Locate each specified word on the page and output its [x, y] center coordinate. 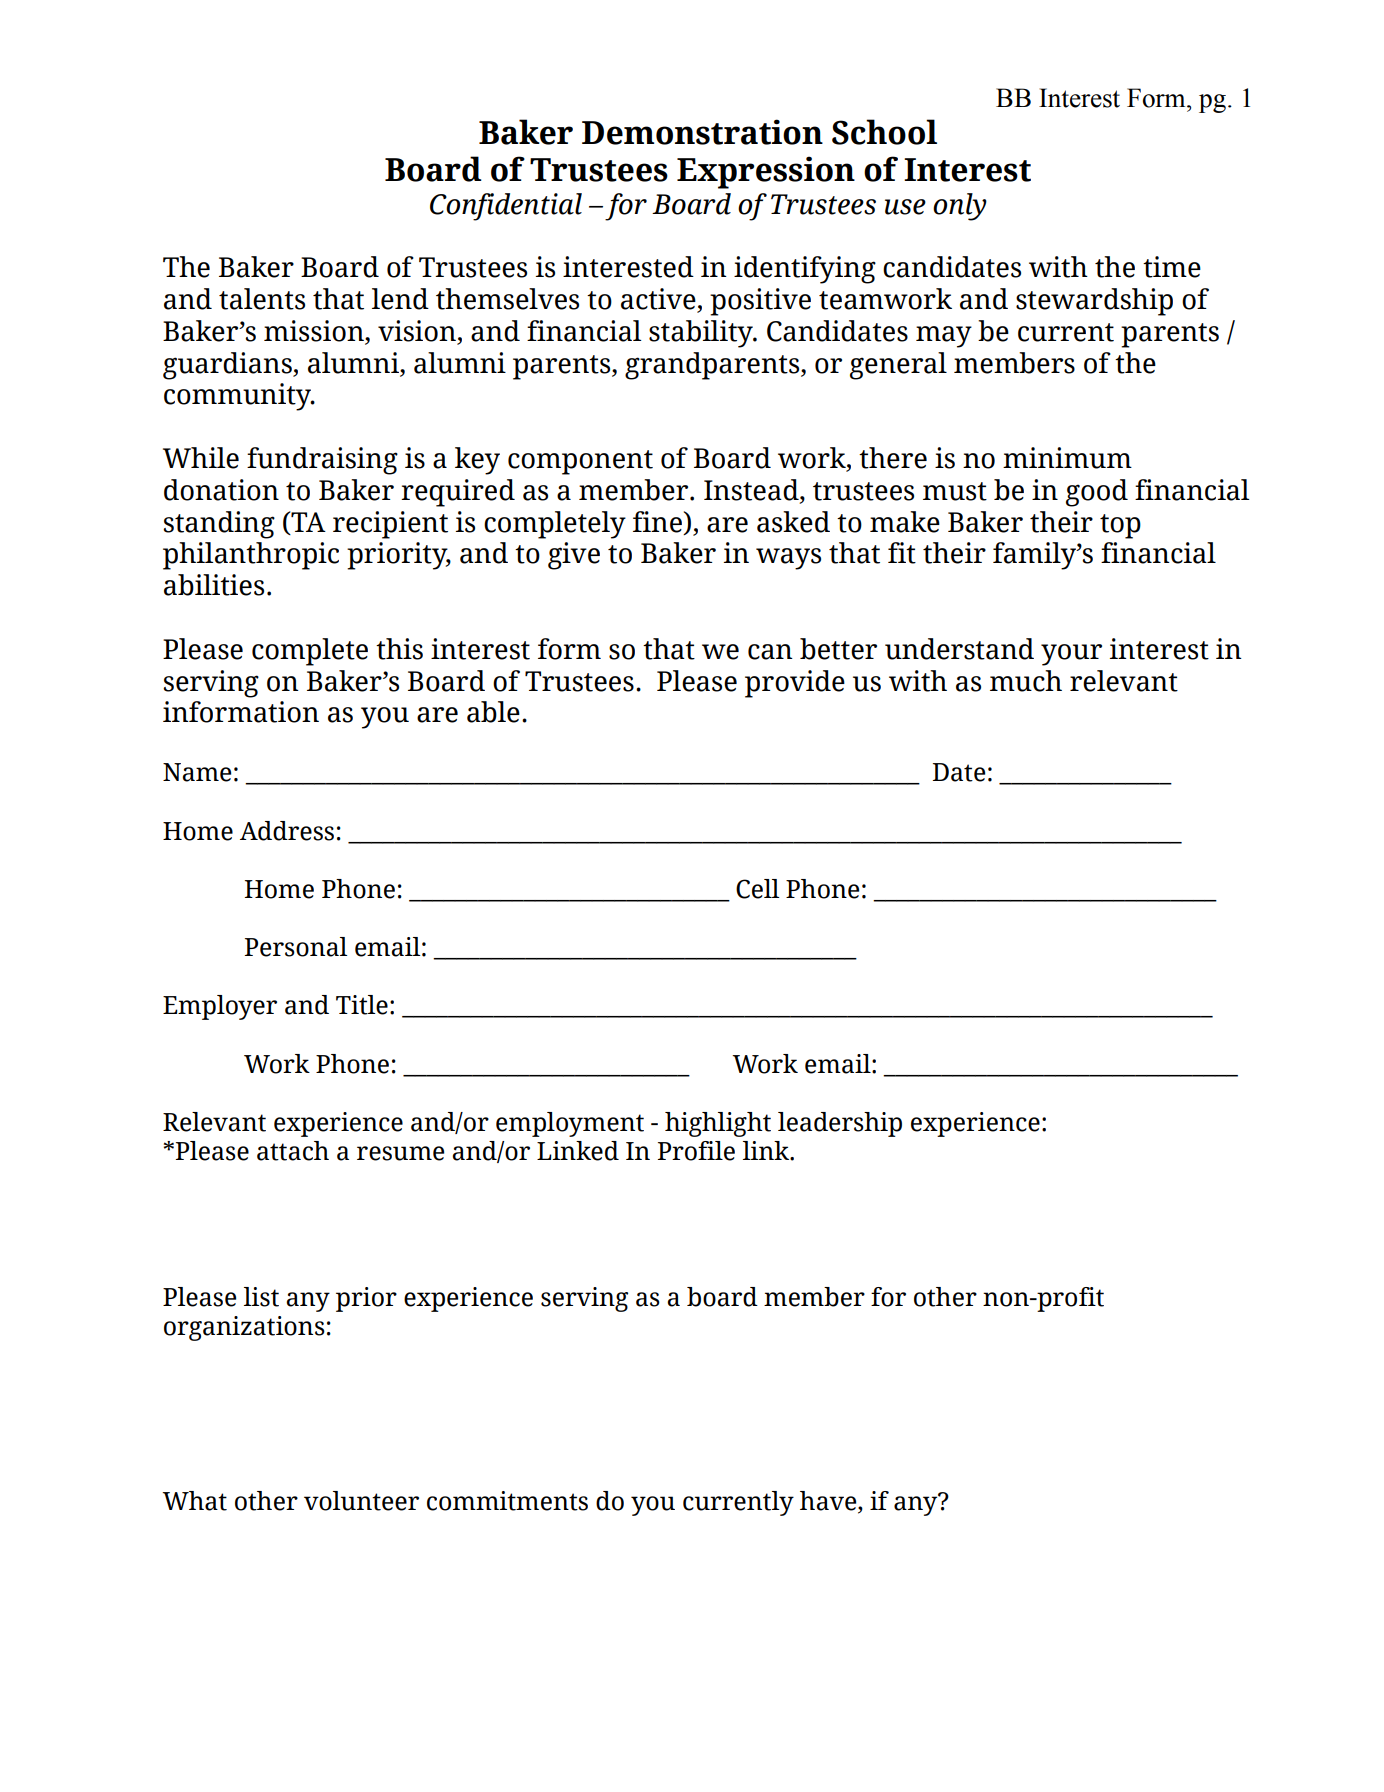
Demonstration [702, 132]
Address [287, 831]
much [1026, 681]
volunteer [361, 1501]
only [960, 207]
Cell [757, 889]
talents [262, 299]
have [829, 1502]
